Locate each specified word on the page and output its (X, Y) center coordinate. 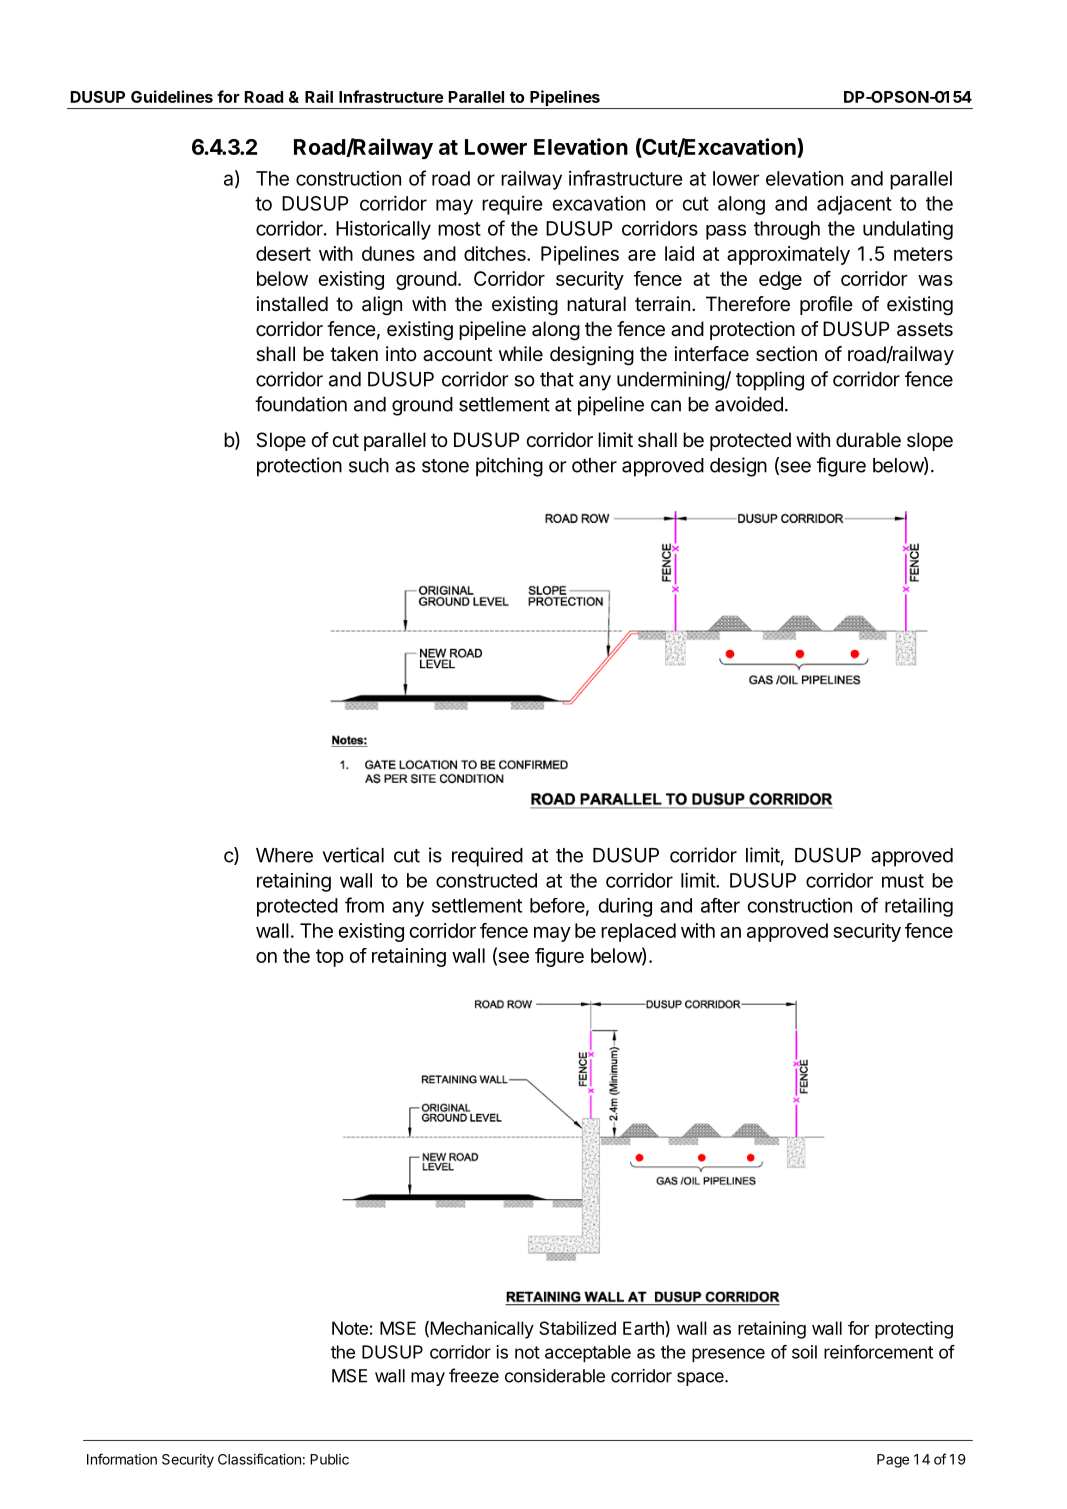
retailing (919, 907)
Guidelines (172, 96)
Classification (259, 1459)
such (369, 465)
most (459, 229)
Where (284, 855)
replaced (638, 932)
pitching (509, 467)
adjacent (854, 205)
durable (868, 440)
